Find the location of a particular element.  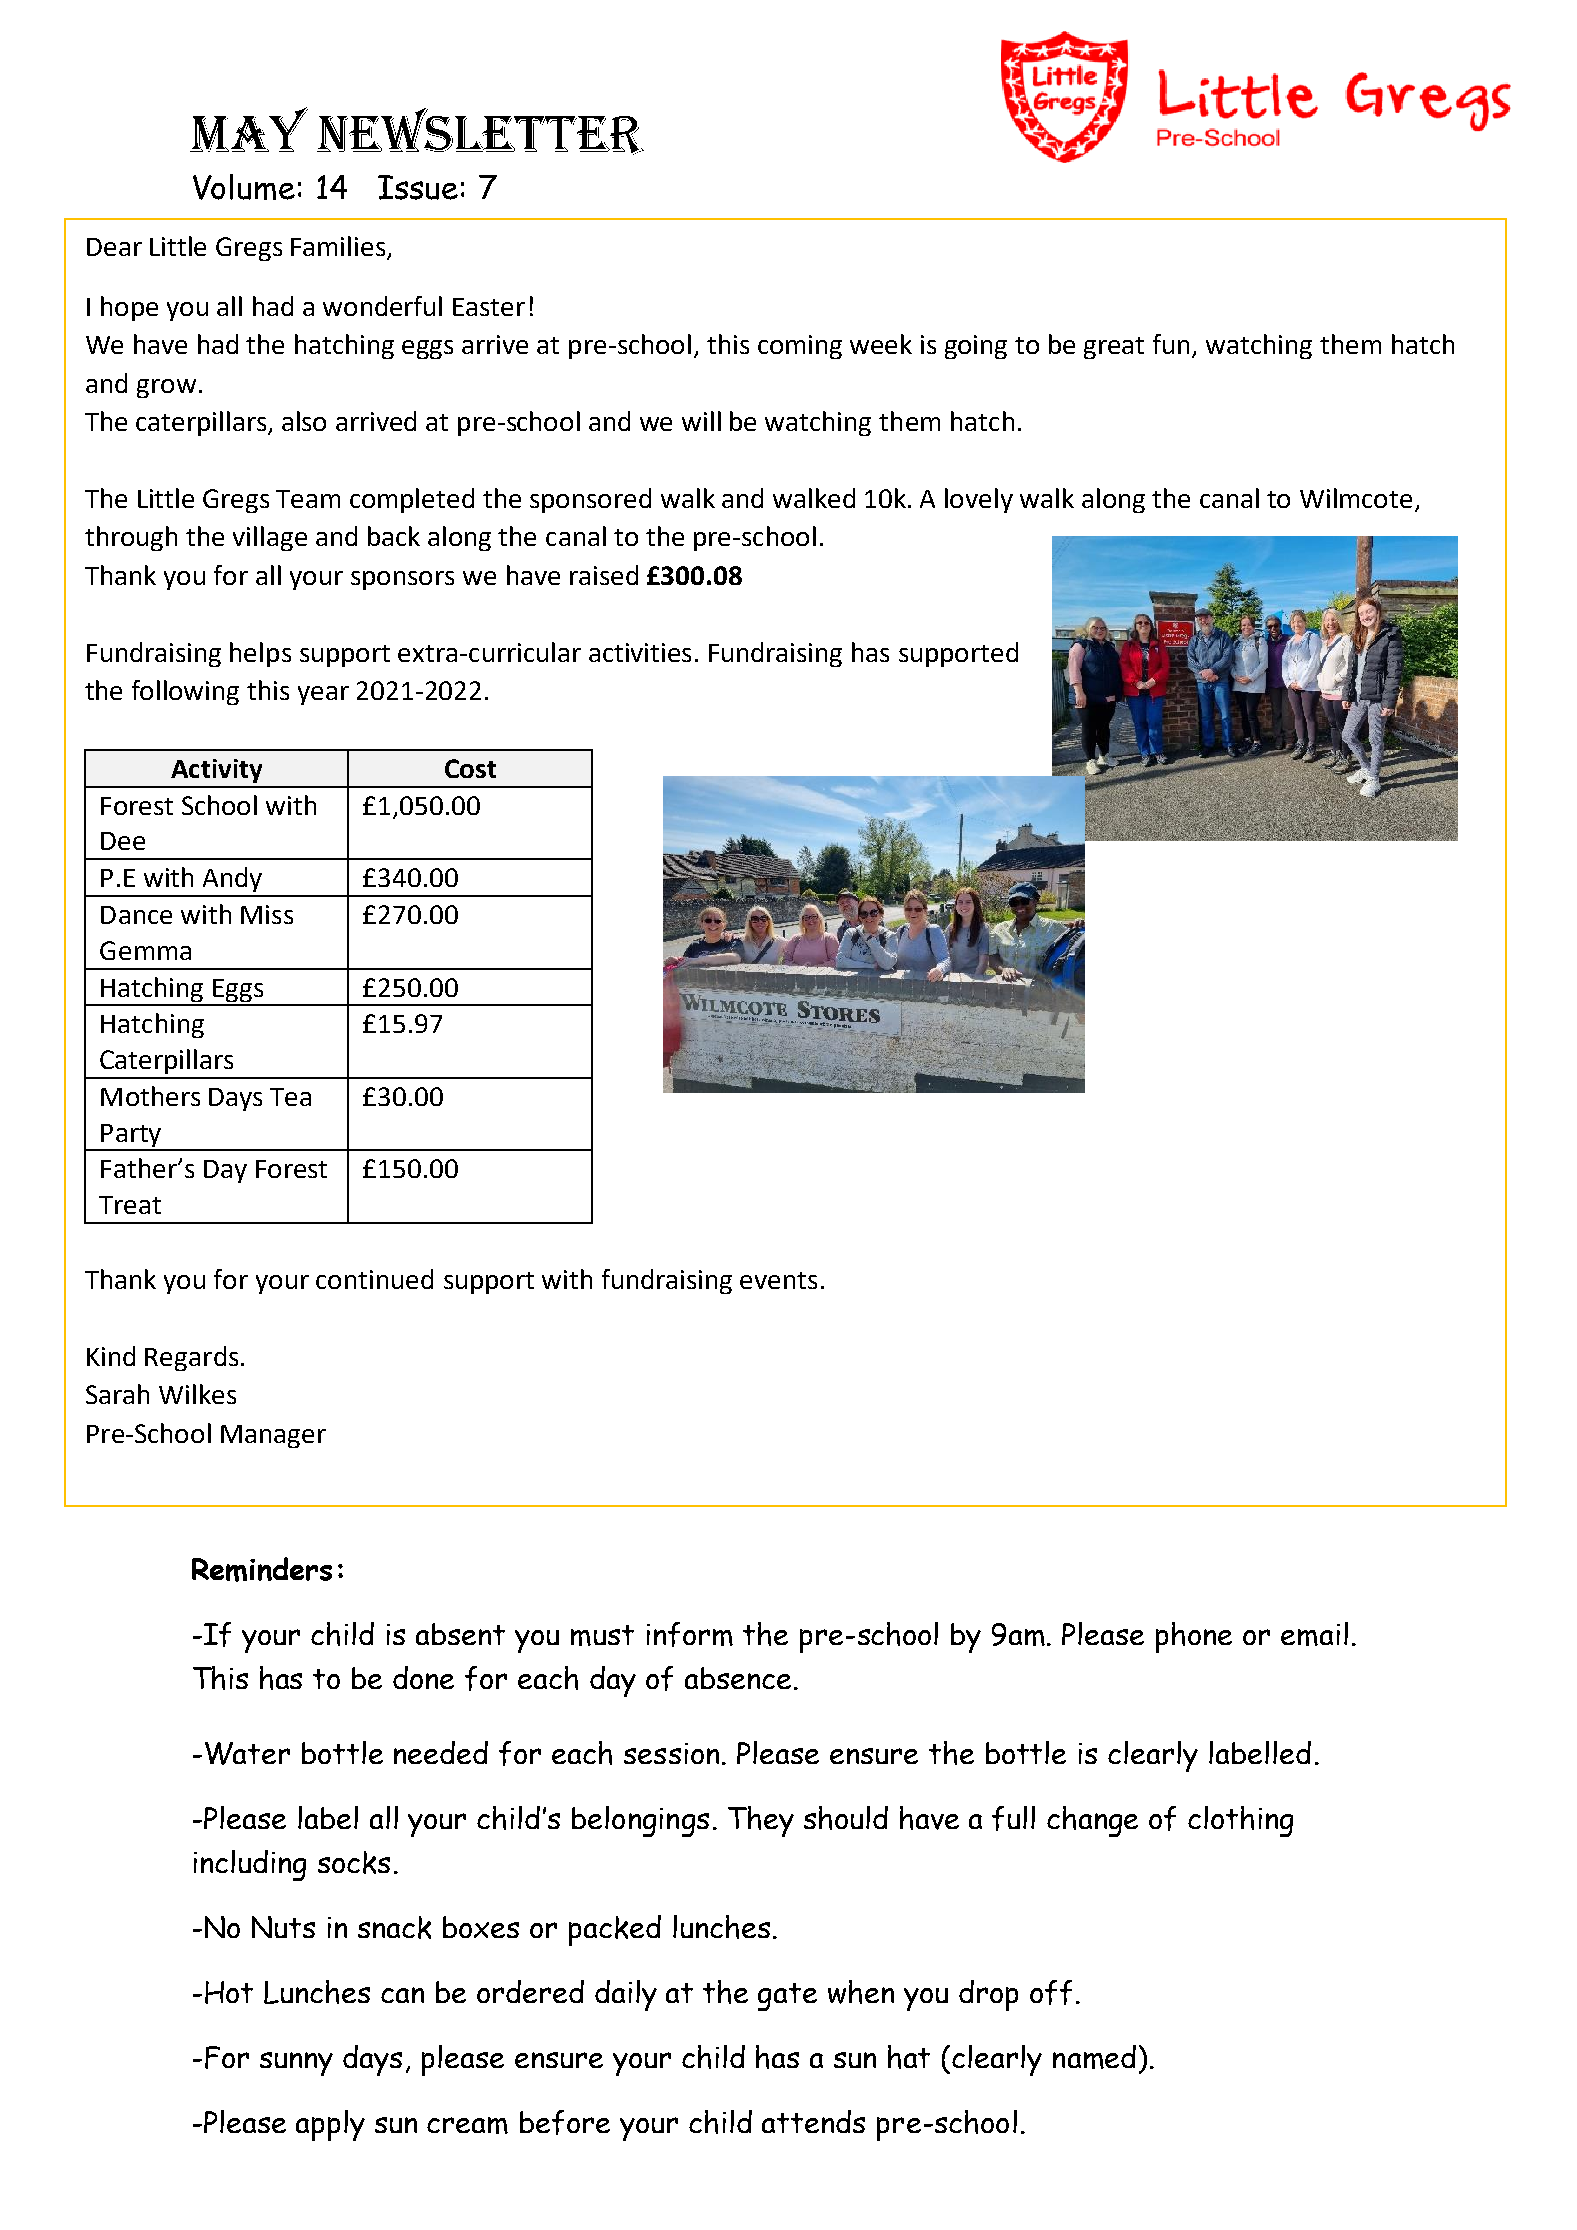

Volume is located at coordinates (244, 187).
